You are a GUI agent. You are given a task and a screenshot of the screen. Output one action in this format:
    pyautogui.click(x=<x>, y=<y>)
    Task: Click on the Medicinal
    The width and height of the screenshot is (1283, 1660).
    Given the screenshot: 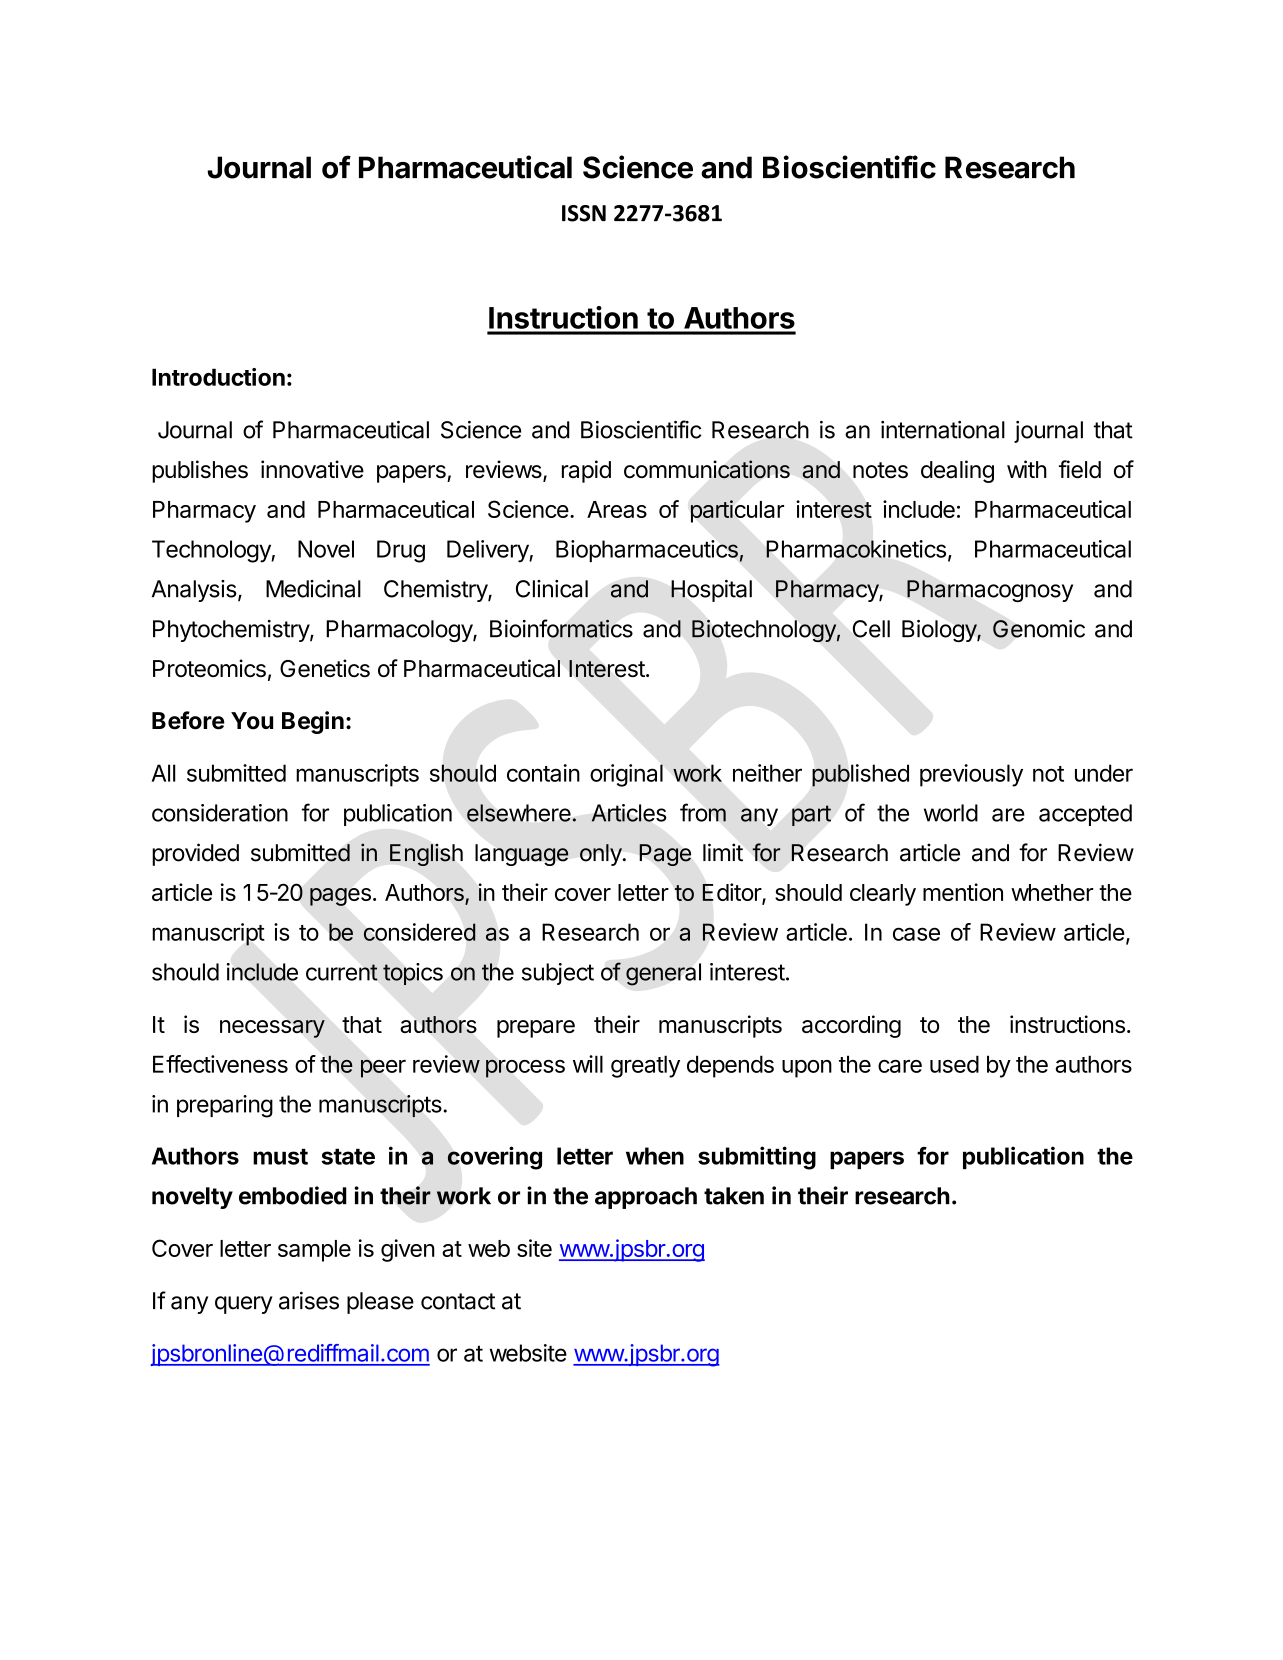 What is the action you would take?
    pyautogui.click(x=313, y=589)
